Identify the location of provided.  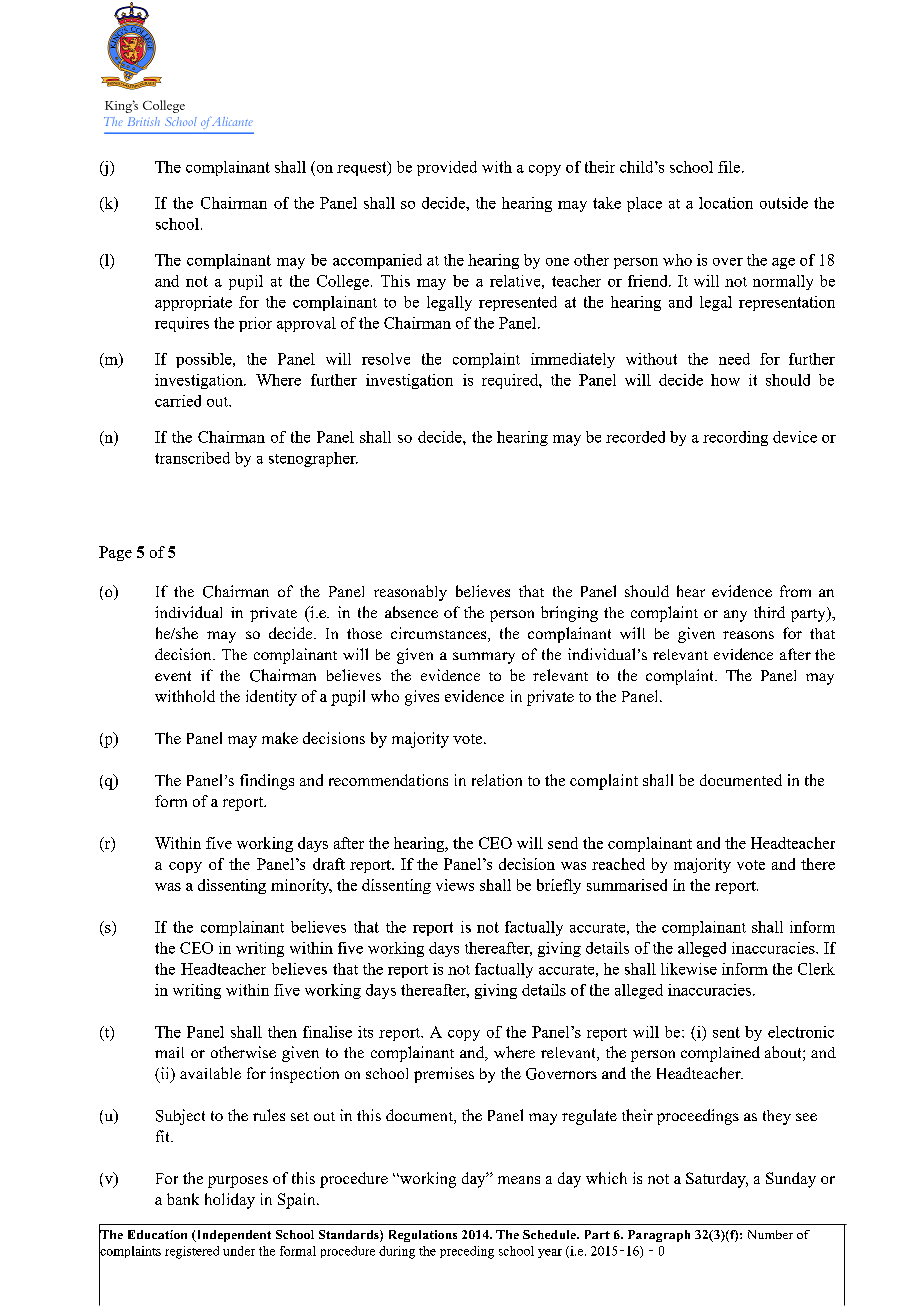
(447, 168).
